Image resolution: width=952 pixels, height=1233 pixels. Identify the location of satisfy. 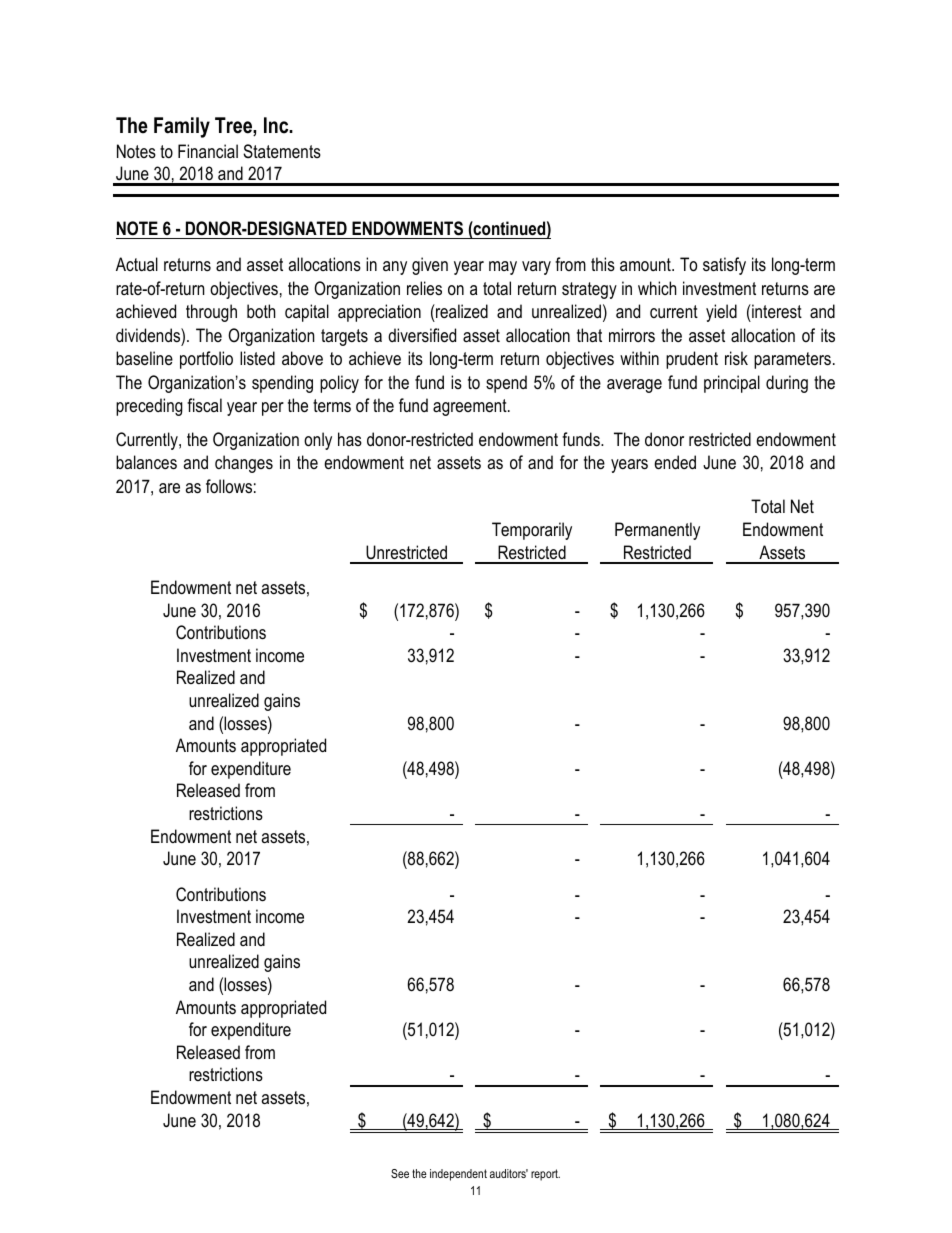
(724, 266).
